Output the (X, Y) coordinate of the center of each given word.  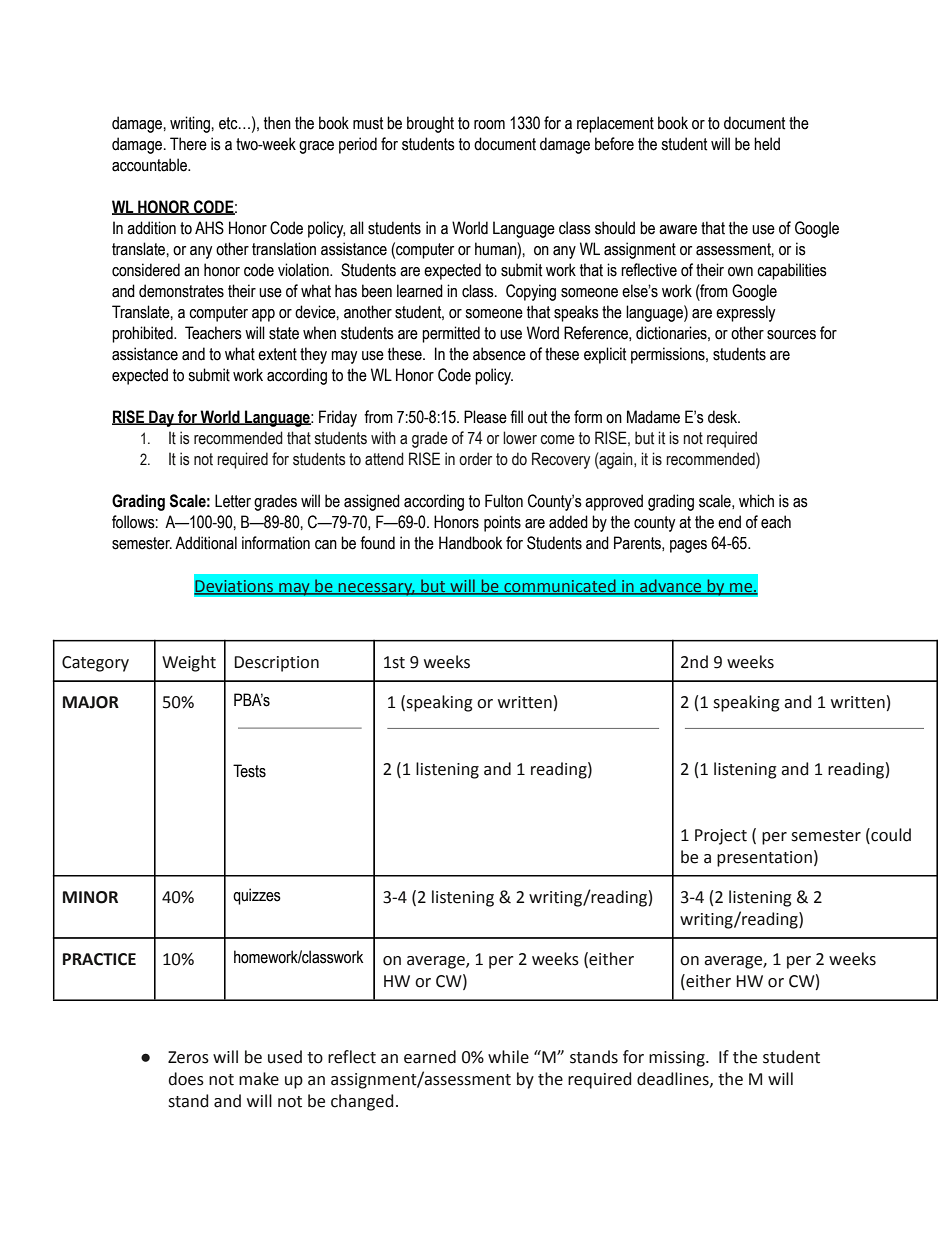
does (186, 1079)
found (377, 543)
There (188, 144)
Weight (189, 663)
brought (430, 124)
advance (671, 587)
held (767, 144)
